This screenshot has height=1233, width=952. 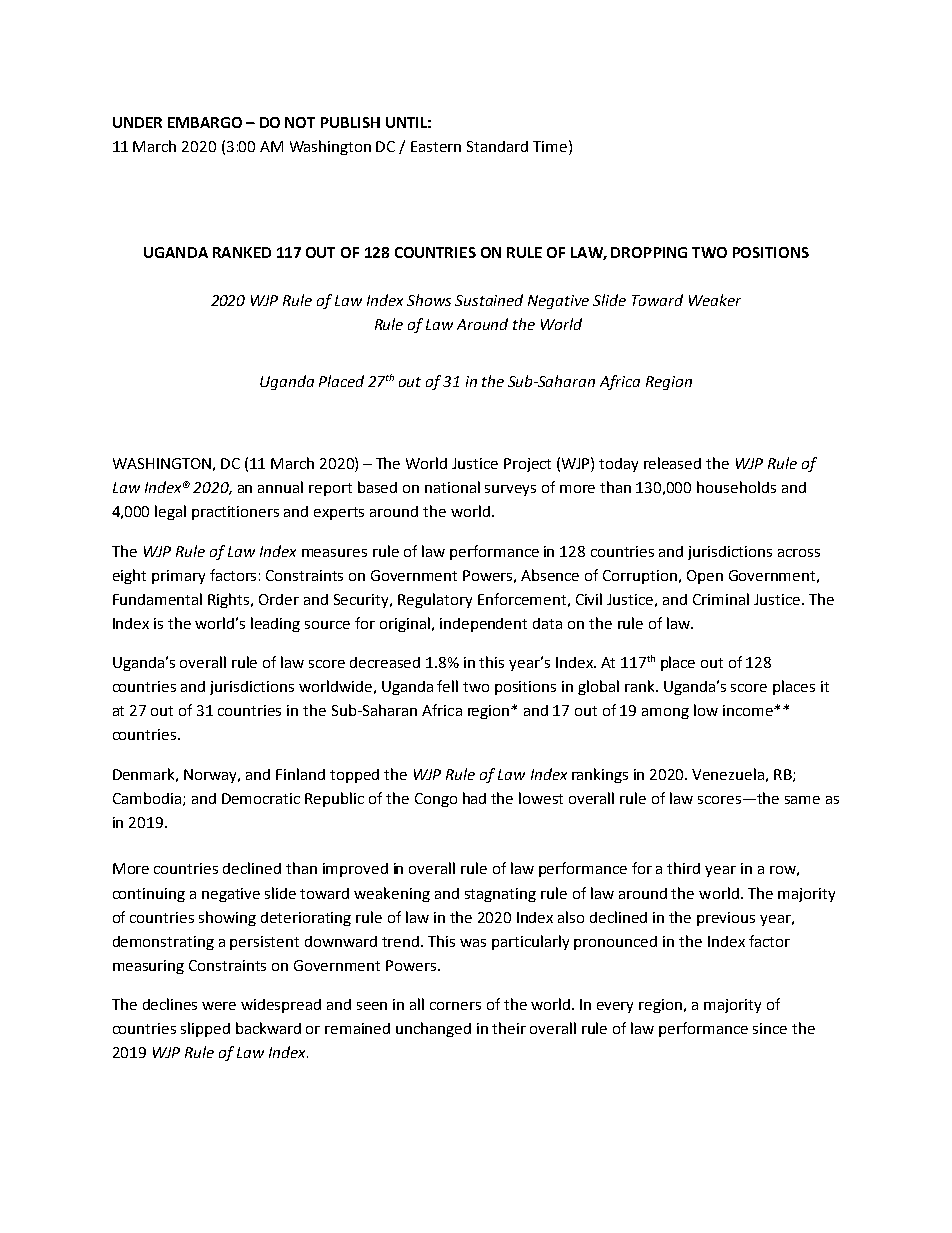 I want to click on since, so click(x=770, y=1028).
